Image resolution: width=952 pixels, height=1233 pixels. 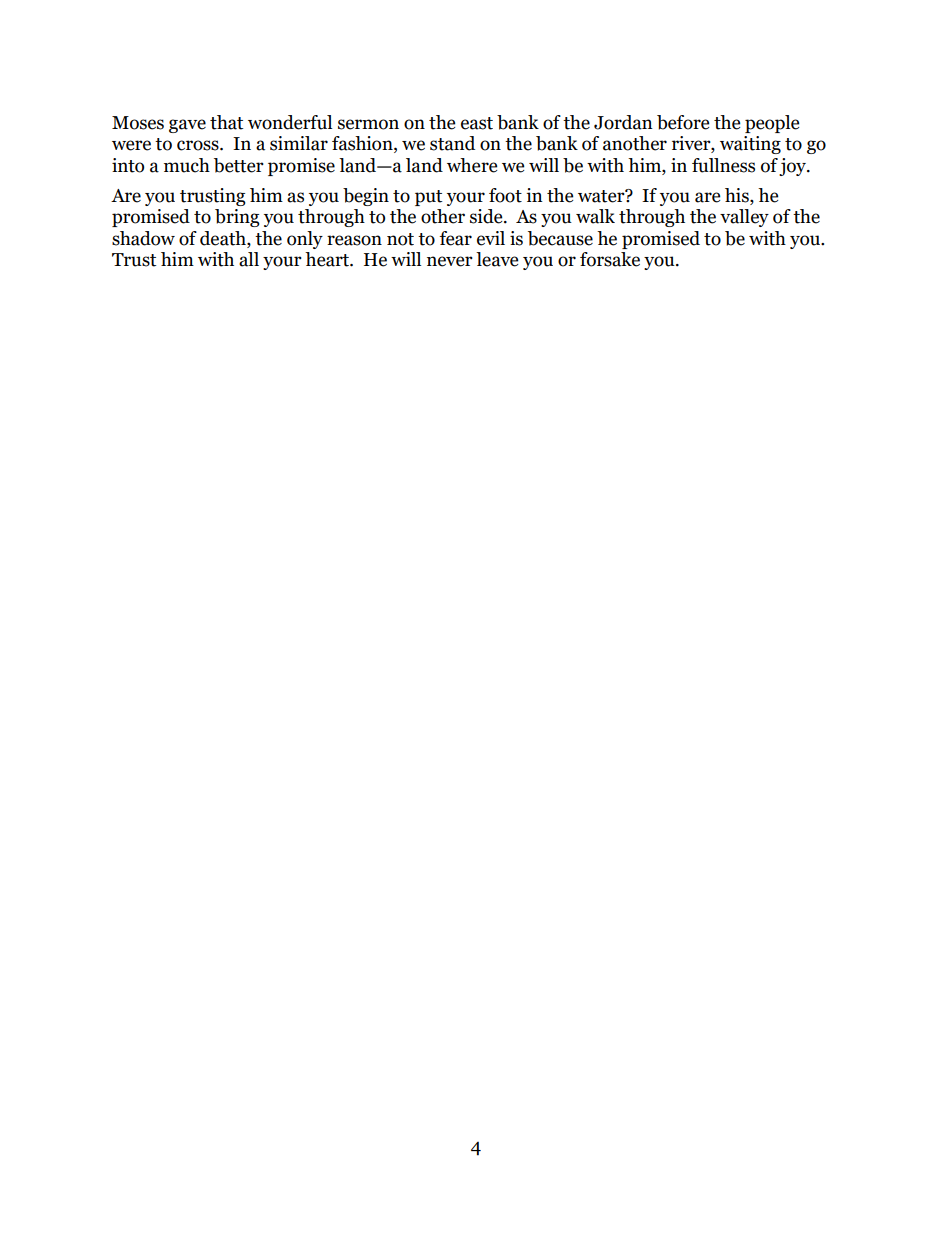 What do you see at coordinates (328, 259) in the screenshot?
I see `heart` at bounding box center [328, 259].
